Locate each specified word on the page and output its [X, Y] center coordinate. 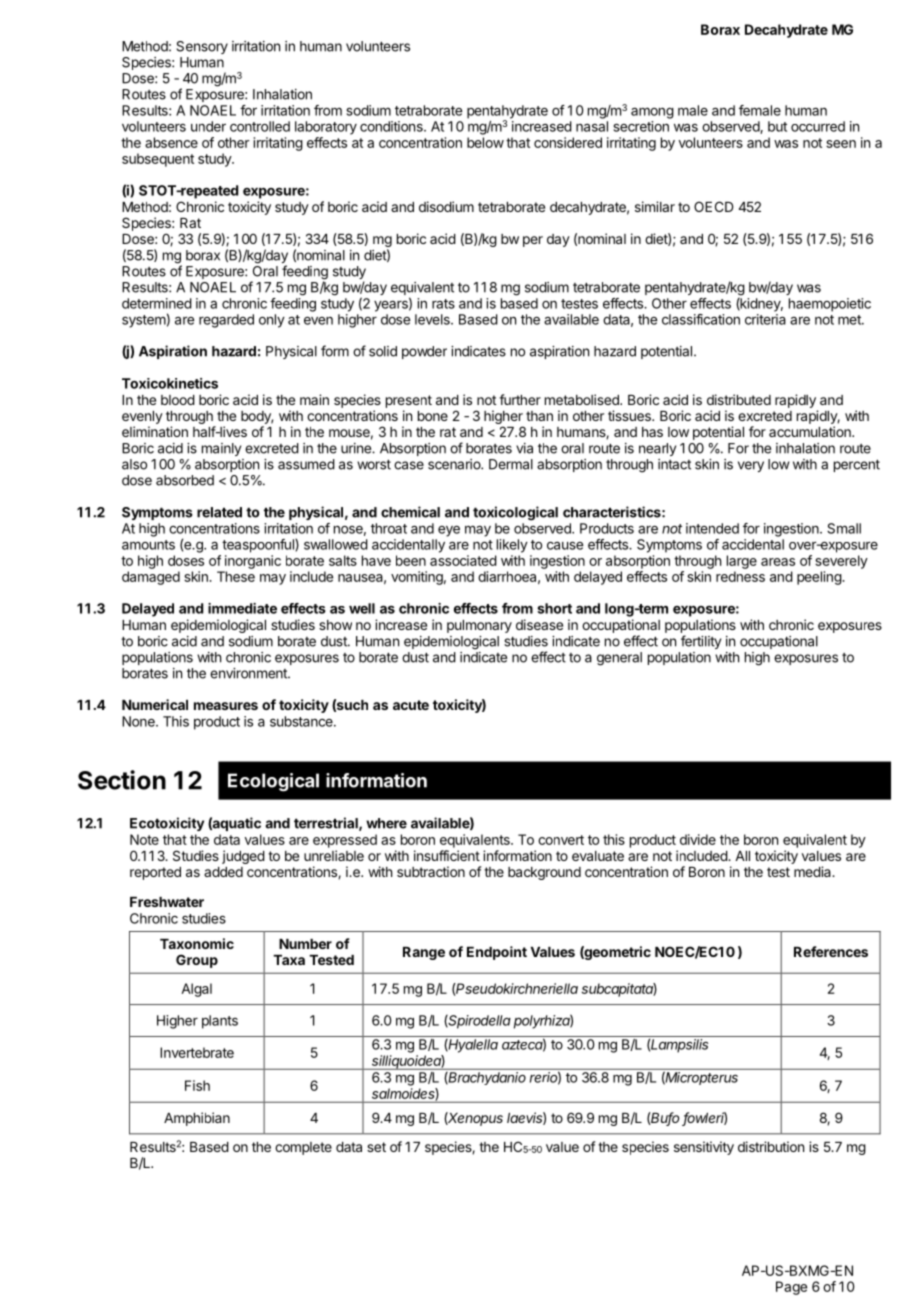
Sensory [202, 47]
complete [303, 1148]
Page [791, 1288]
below [485, 142]
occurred [818, 126]
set [376, 1147]
